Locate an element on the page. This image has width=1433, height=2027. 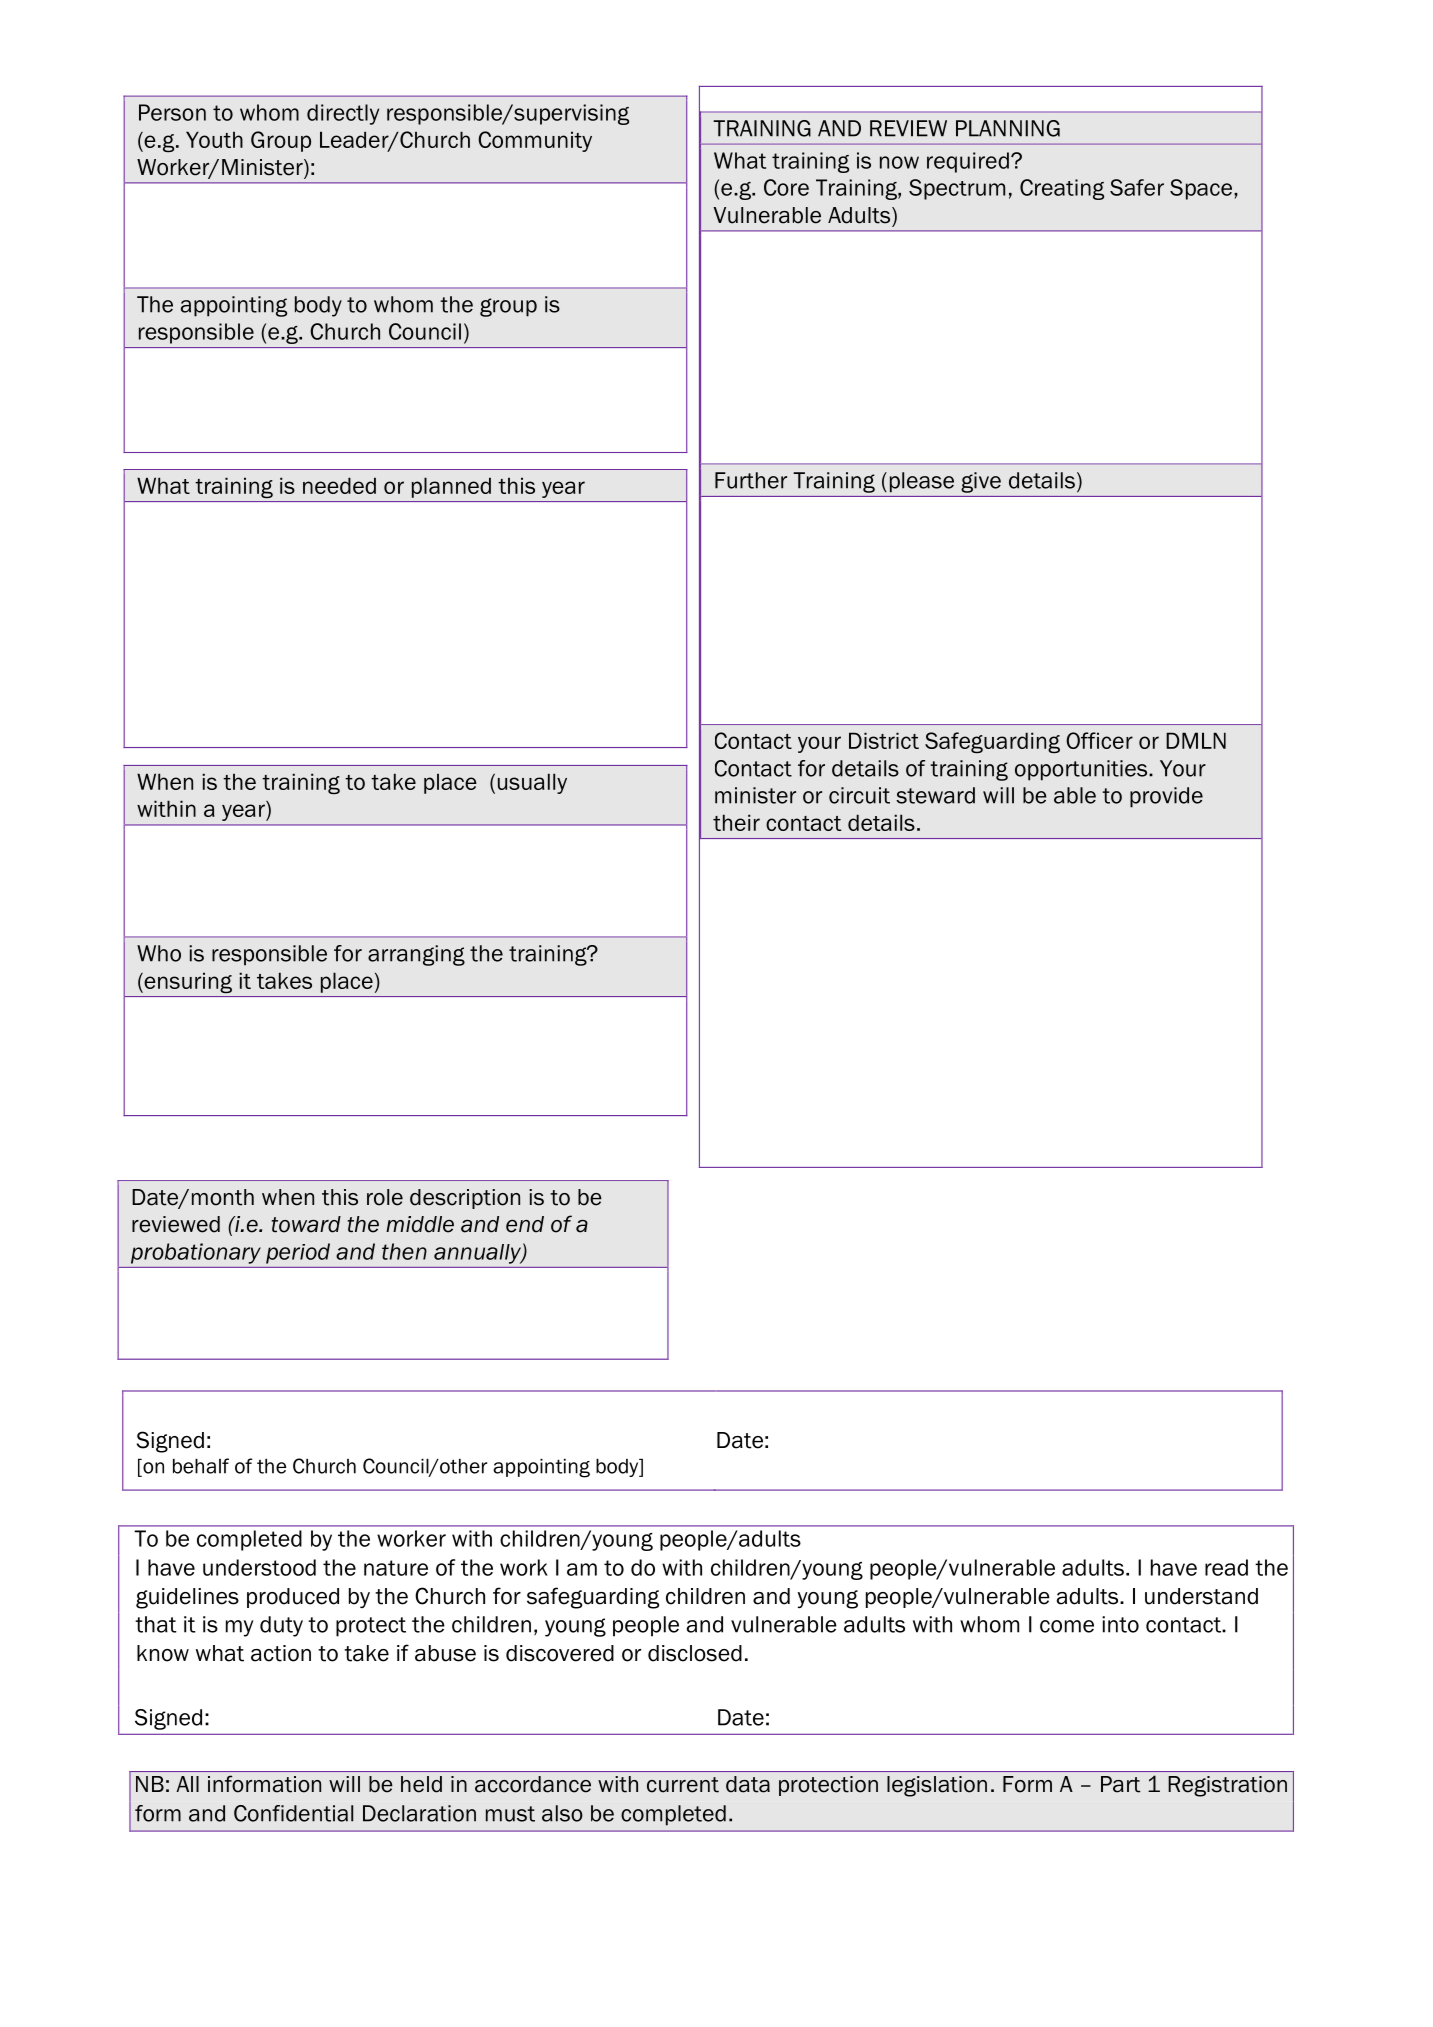
read is located at coordinates (1226, 1567).
